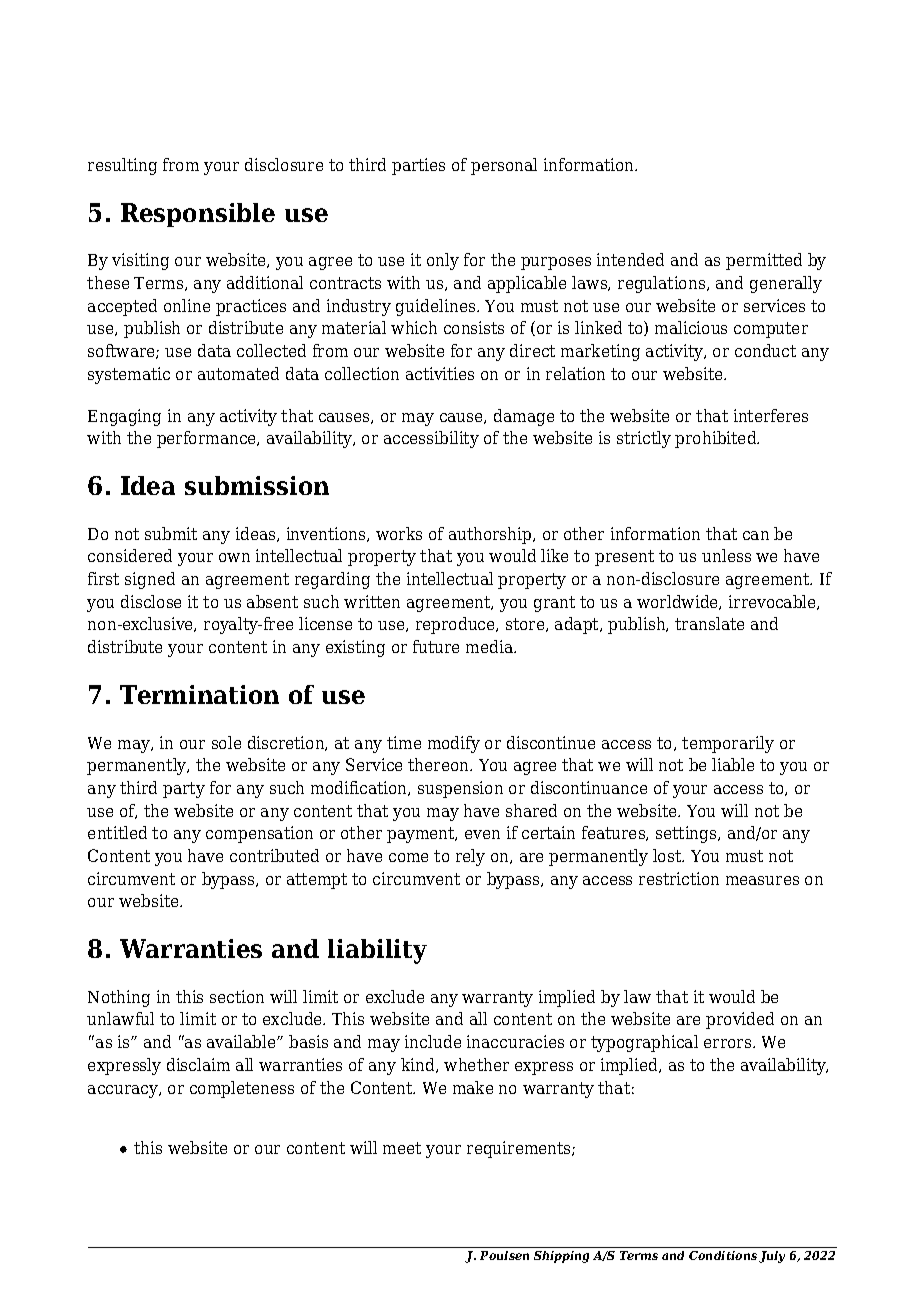 This screenshot has width=924, height=1308. Describe the element at coordinates (199, 694) in the screenshot. I see `Termination` at that location.
